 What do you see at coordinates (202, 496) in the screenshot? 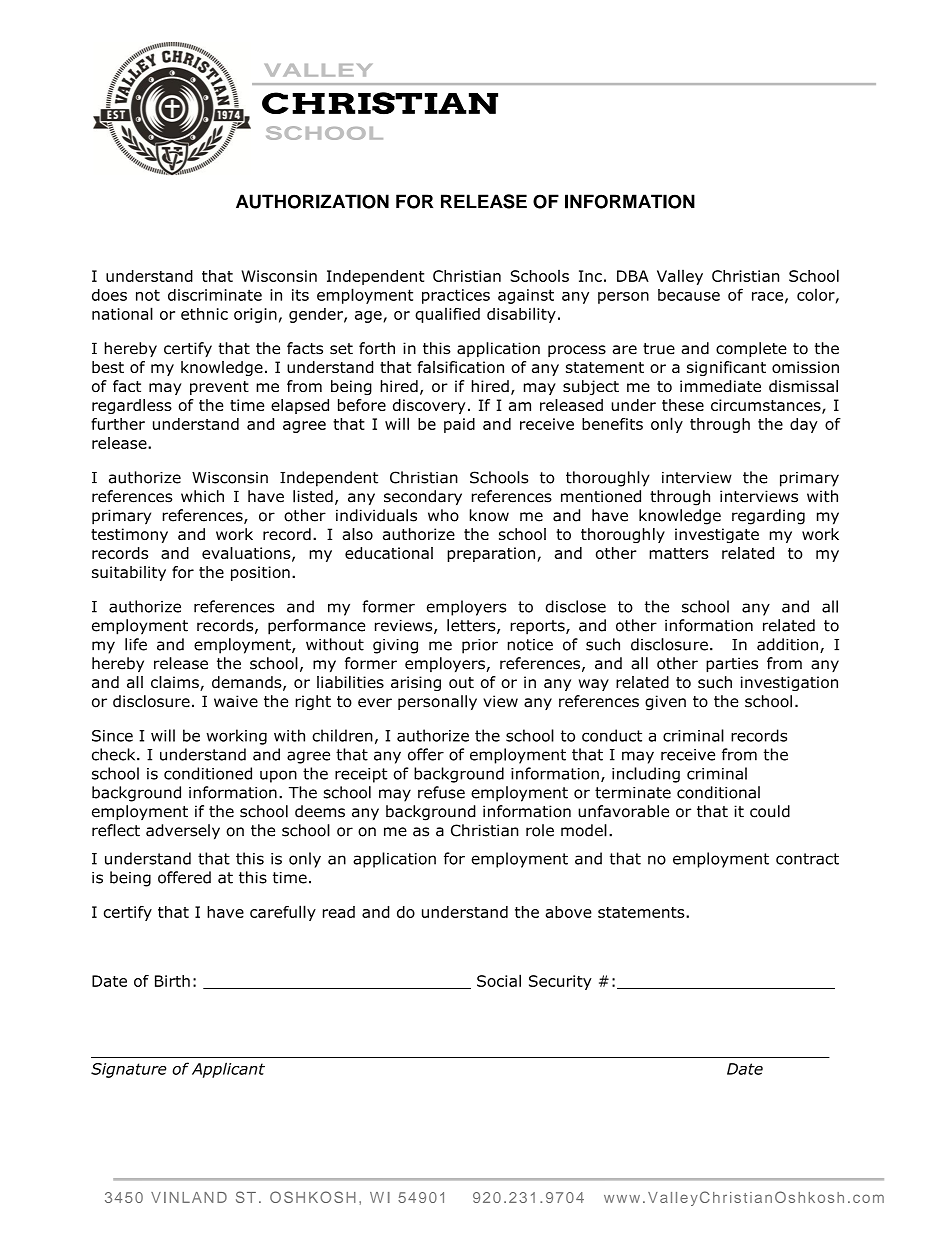
I see `which` at bounding box center [202, 496].
